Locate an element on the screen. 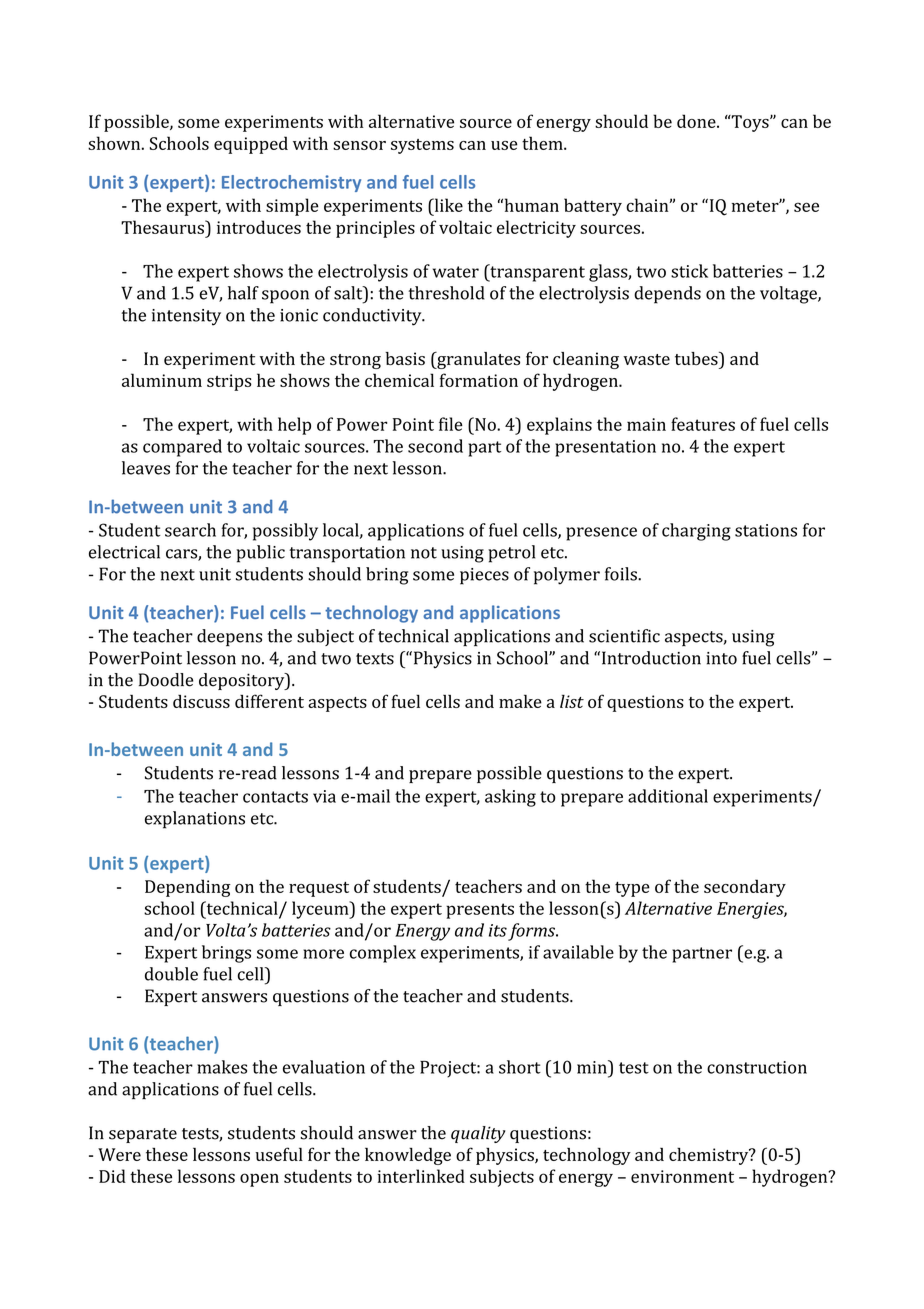  quality is located at coordinates (478, 1134).
